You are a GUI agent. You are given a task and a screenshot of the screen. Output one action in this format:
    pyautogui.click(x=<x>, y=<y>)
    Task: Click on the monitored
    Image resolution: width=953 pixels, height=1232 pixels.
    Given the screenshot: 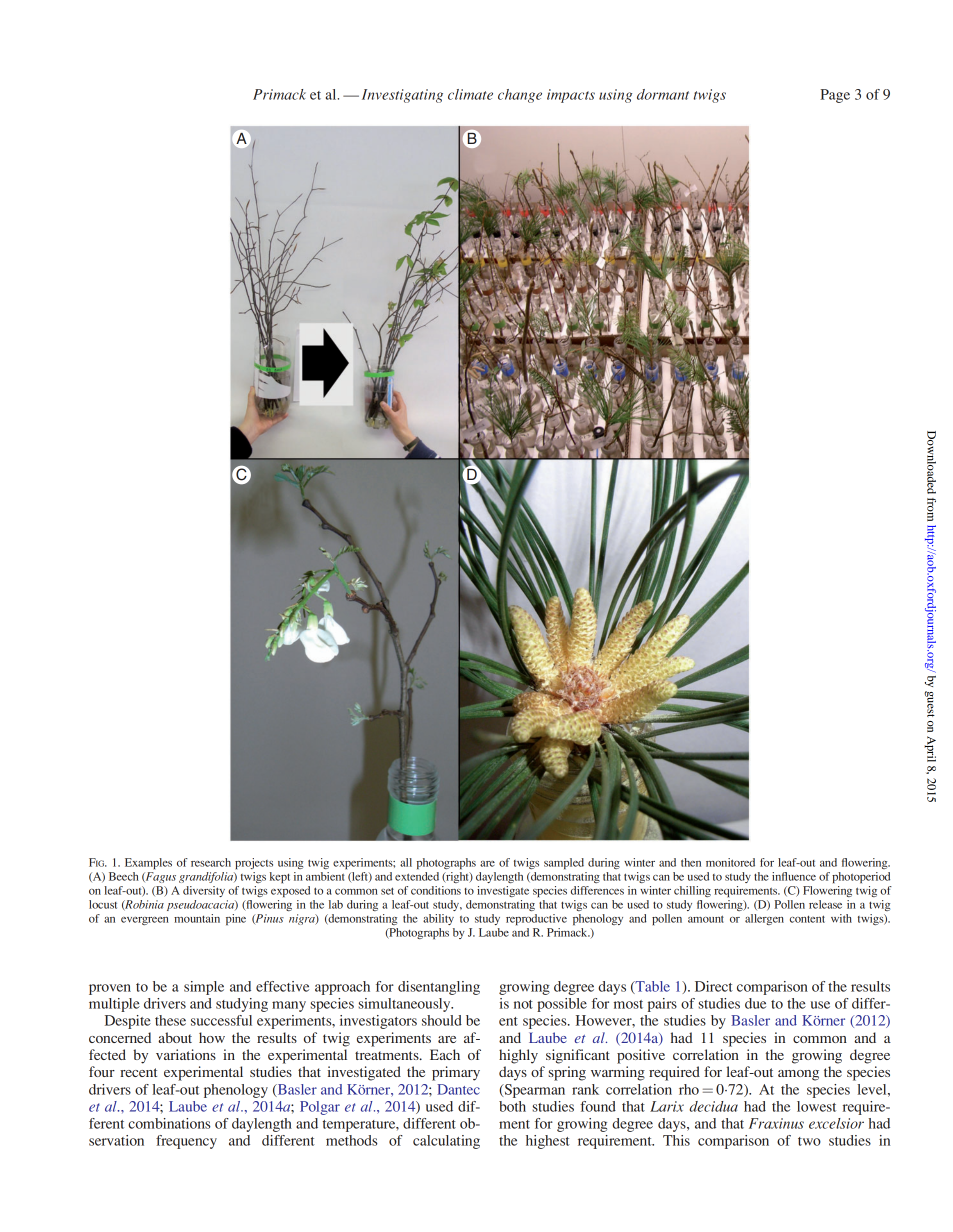 What is the action you would take?
    pyautogui.click(x=730, y=862)
